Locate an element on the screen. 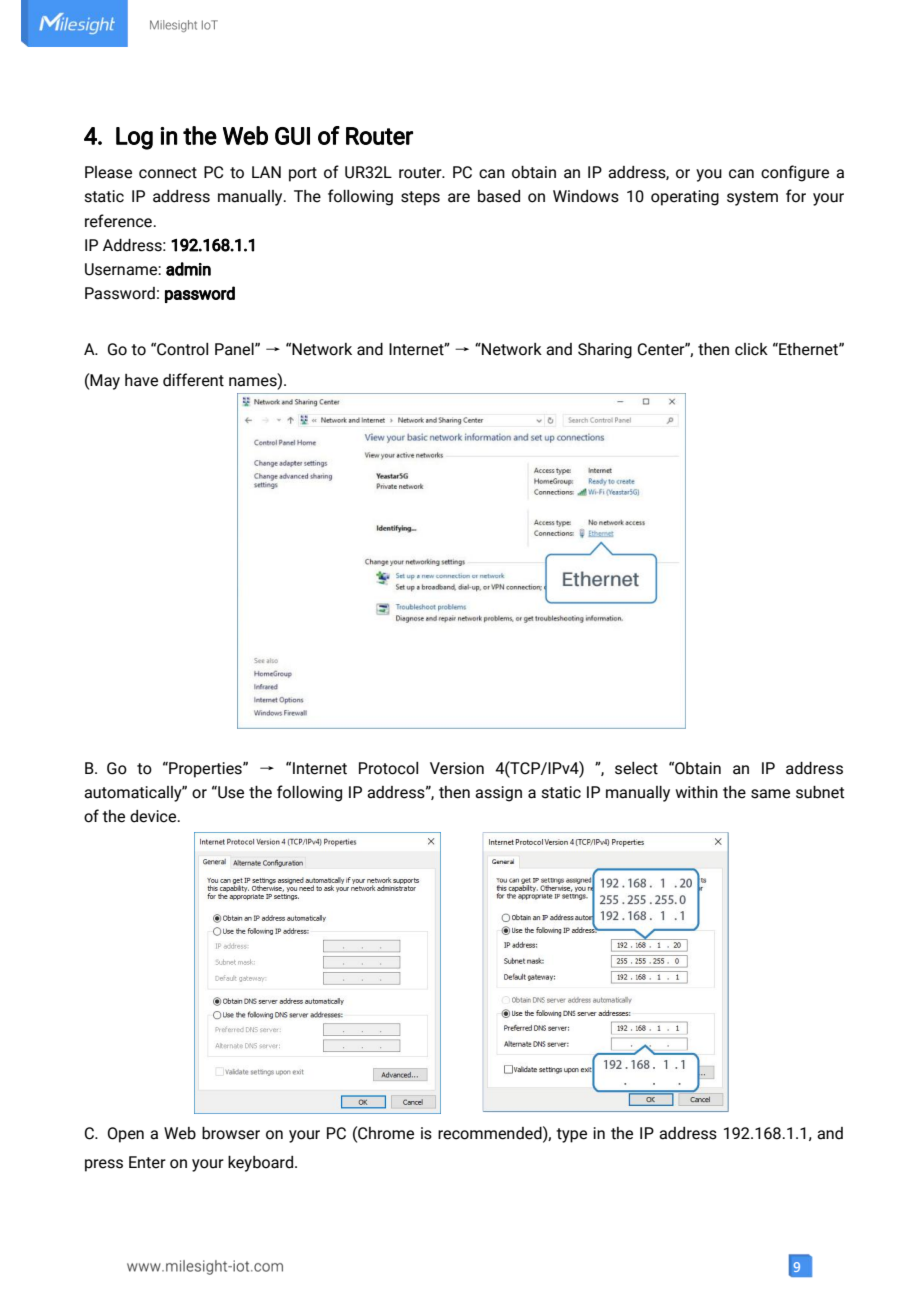  have is located at coordinates (141, 380).
